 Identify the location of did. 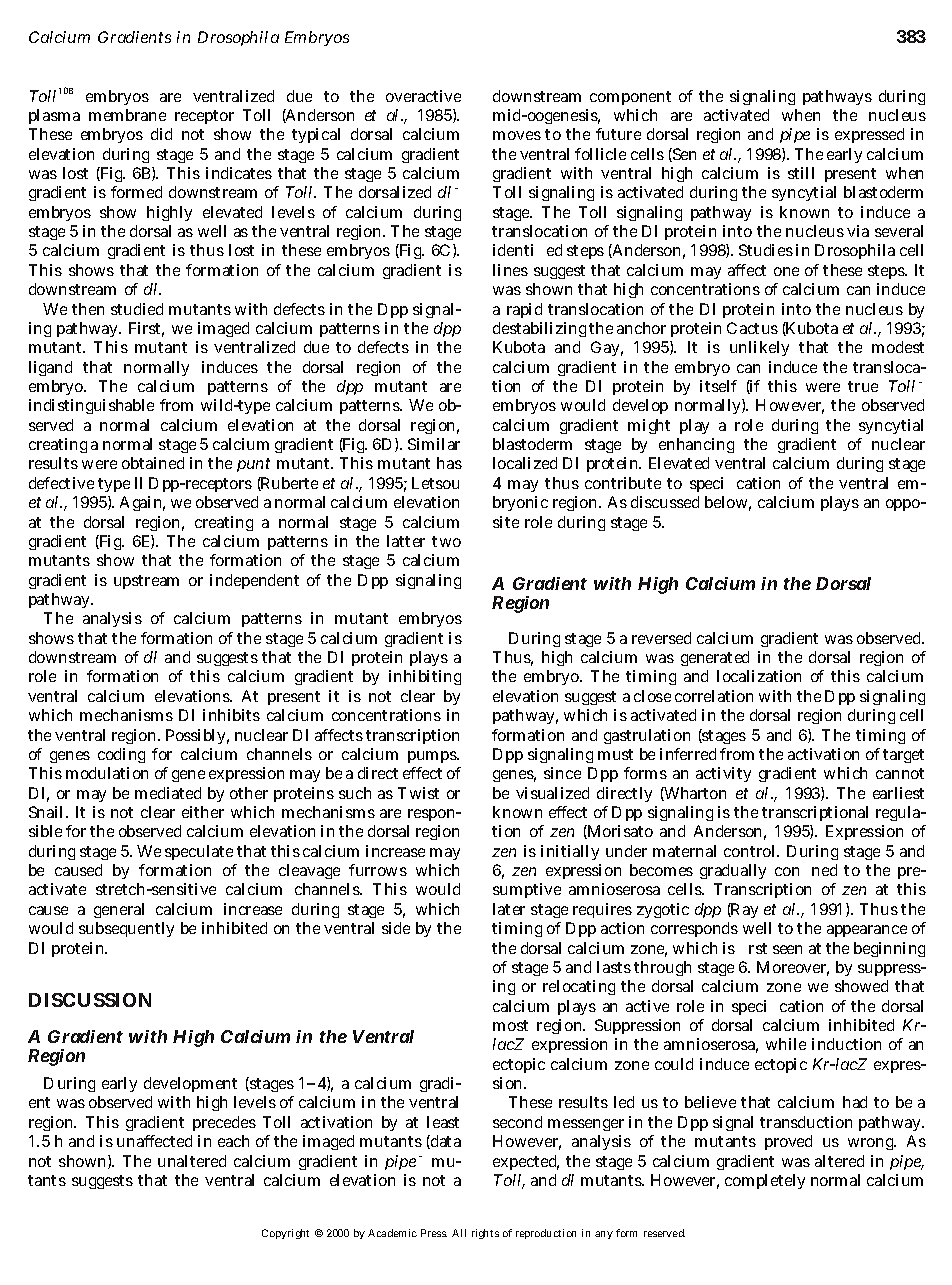
(161, 134).
